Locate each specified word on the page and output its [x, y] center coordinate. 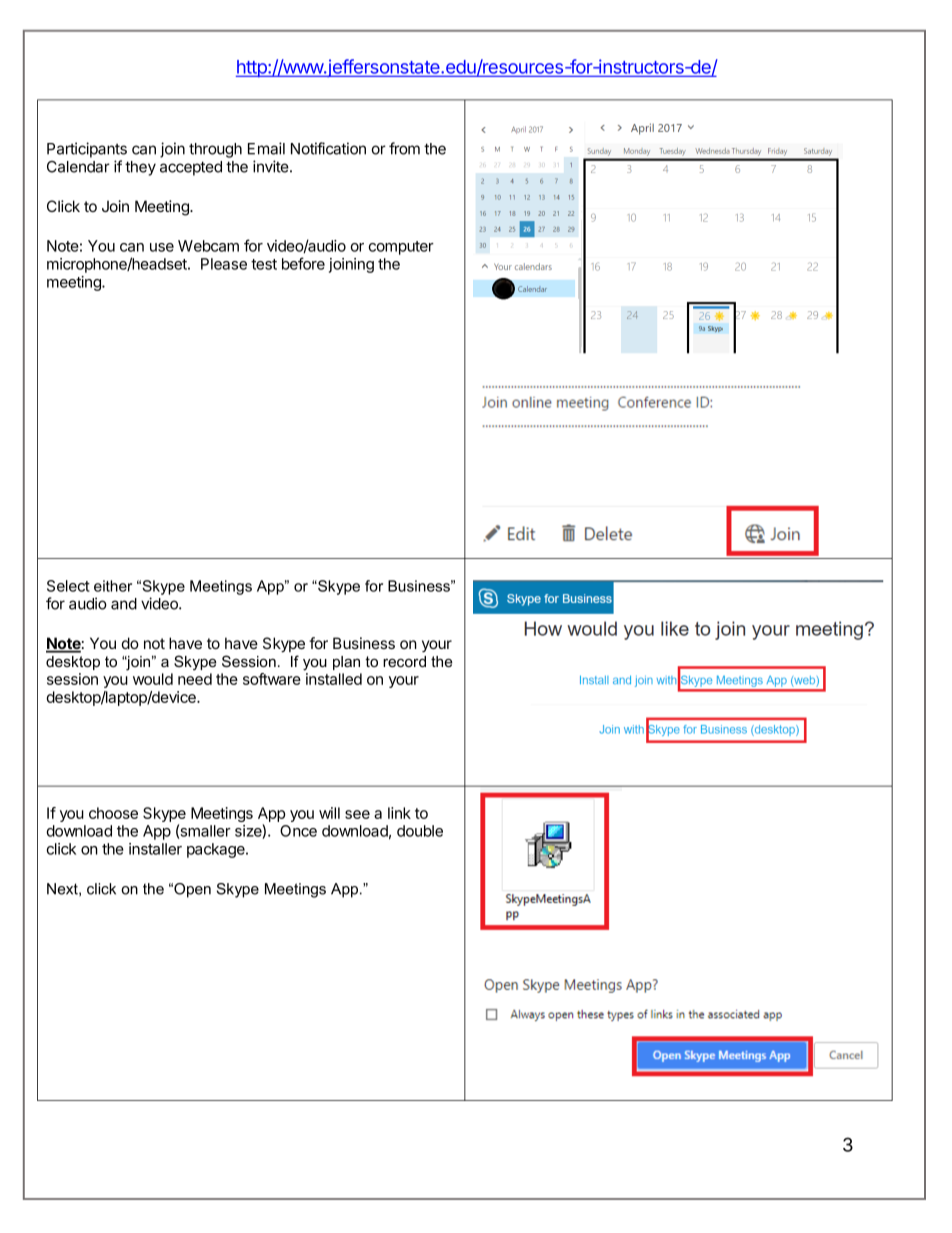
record [404, 661]
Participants [87, 150]
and [124, 604]
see [357, 814]
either [113, 586]
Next [63, 889]
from [404, 148]
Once [298, 831]
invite [272, 166]
